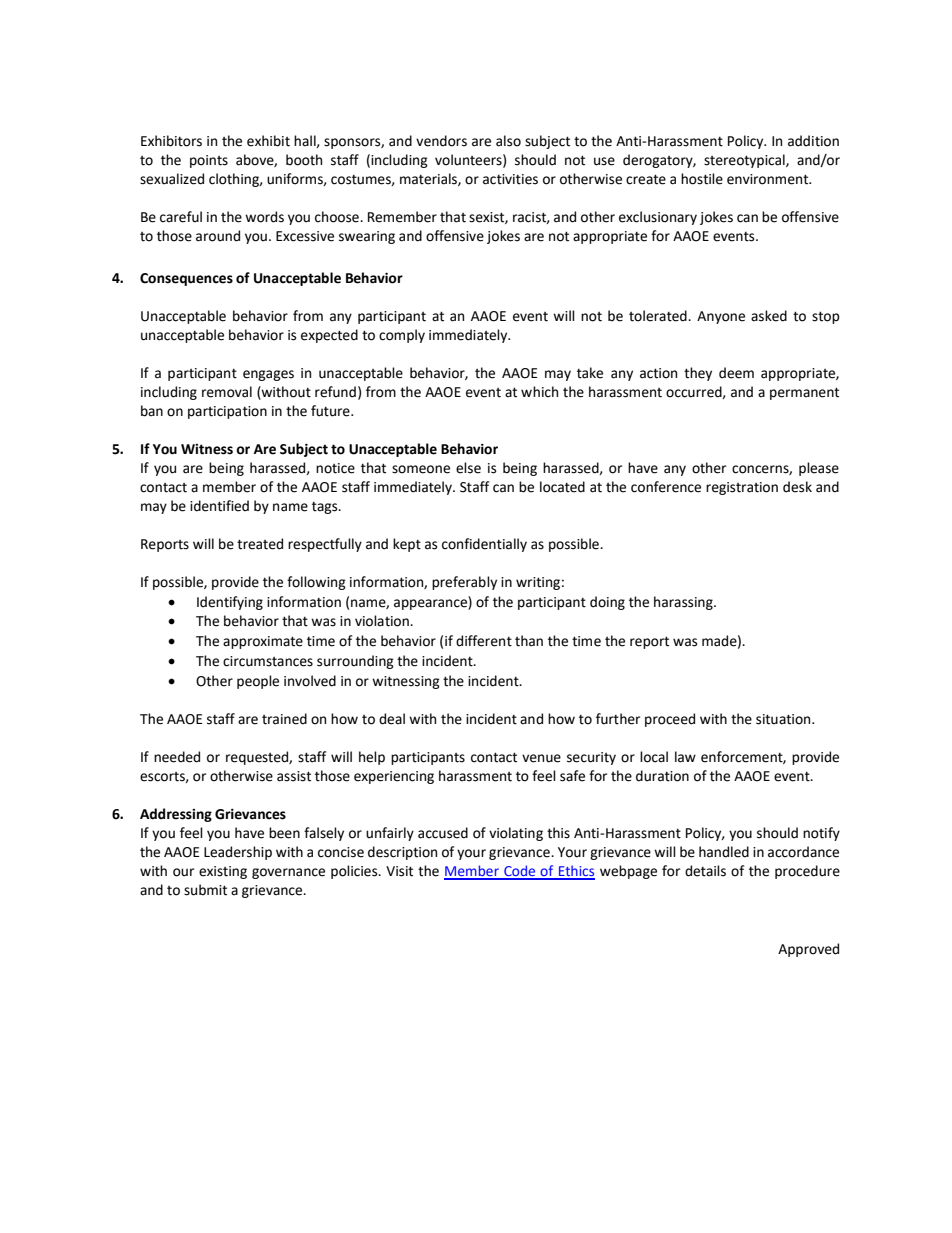 This document has height=1233, width=952. What do you see at coordinates (539, 392) in the document?
I see `which` at bounding box center [539, 392].
